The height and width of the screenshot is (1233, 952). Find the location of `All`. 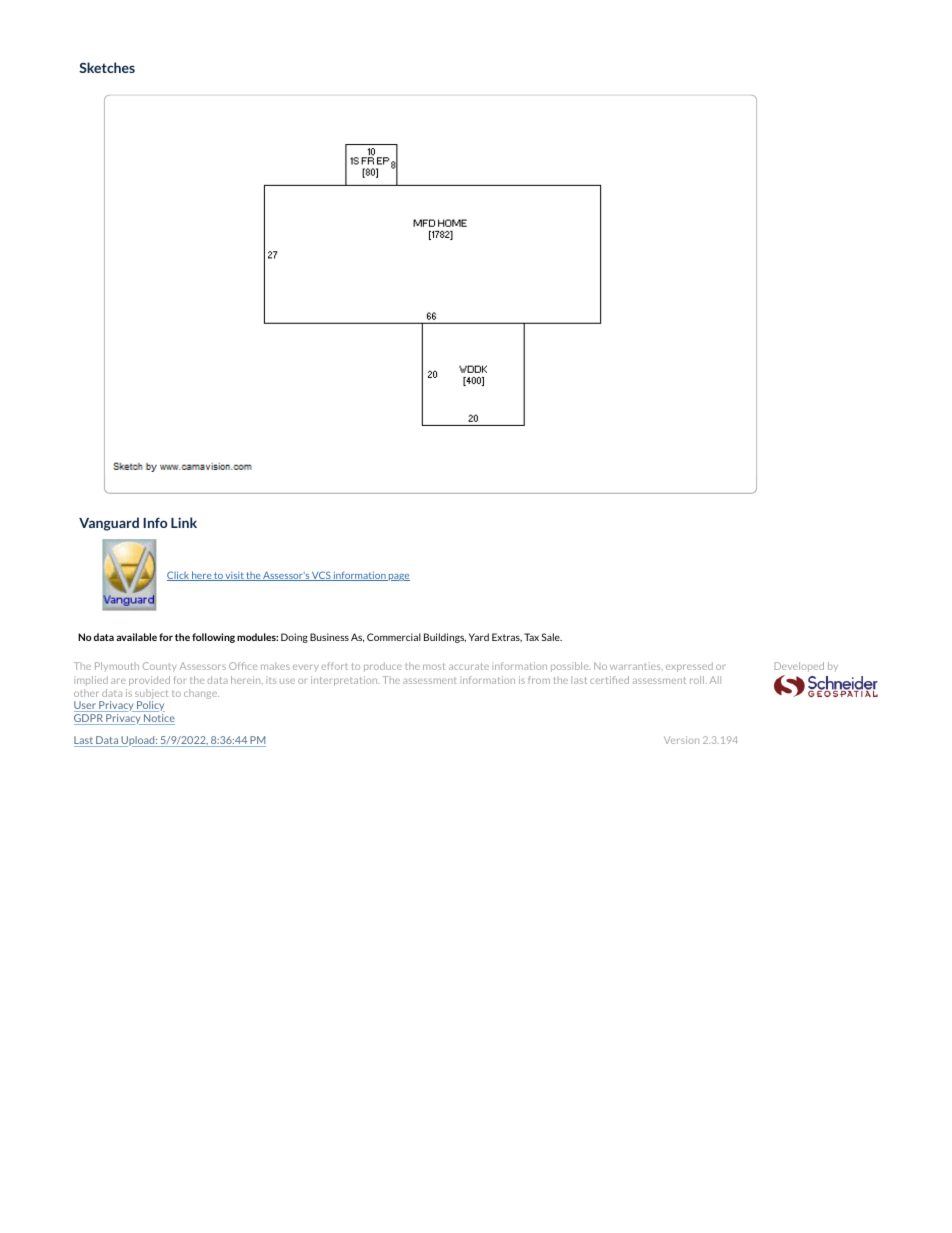

All is located at coordinates (715, 680).
